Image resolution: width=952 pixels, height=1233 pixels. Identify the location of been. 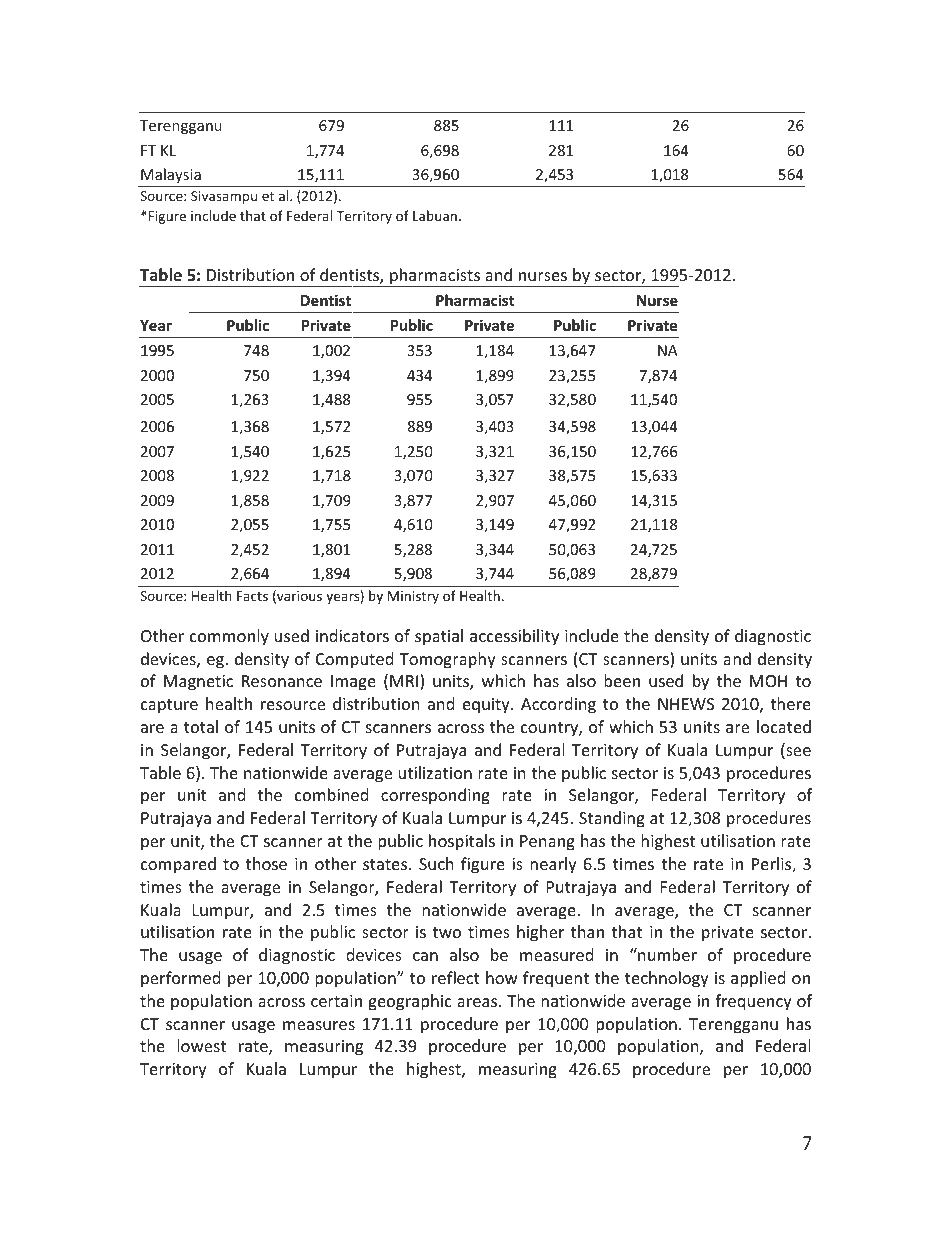
(622, 680).
